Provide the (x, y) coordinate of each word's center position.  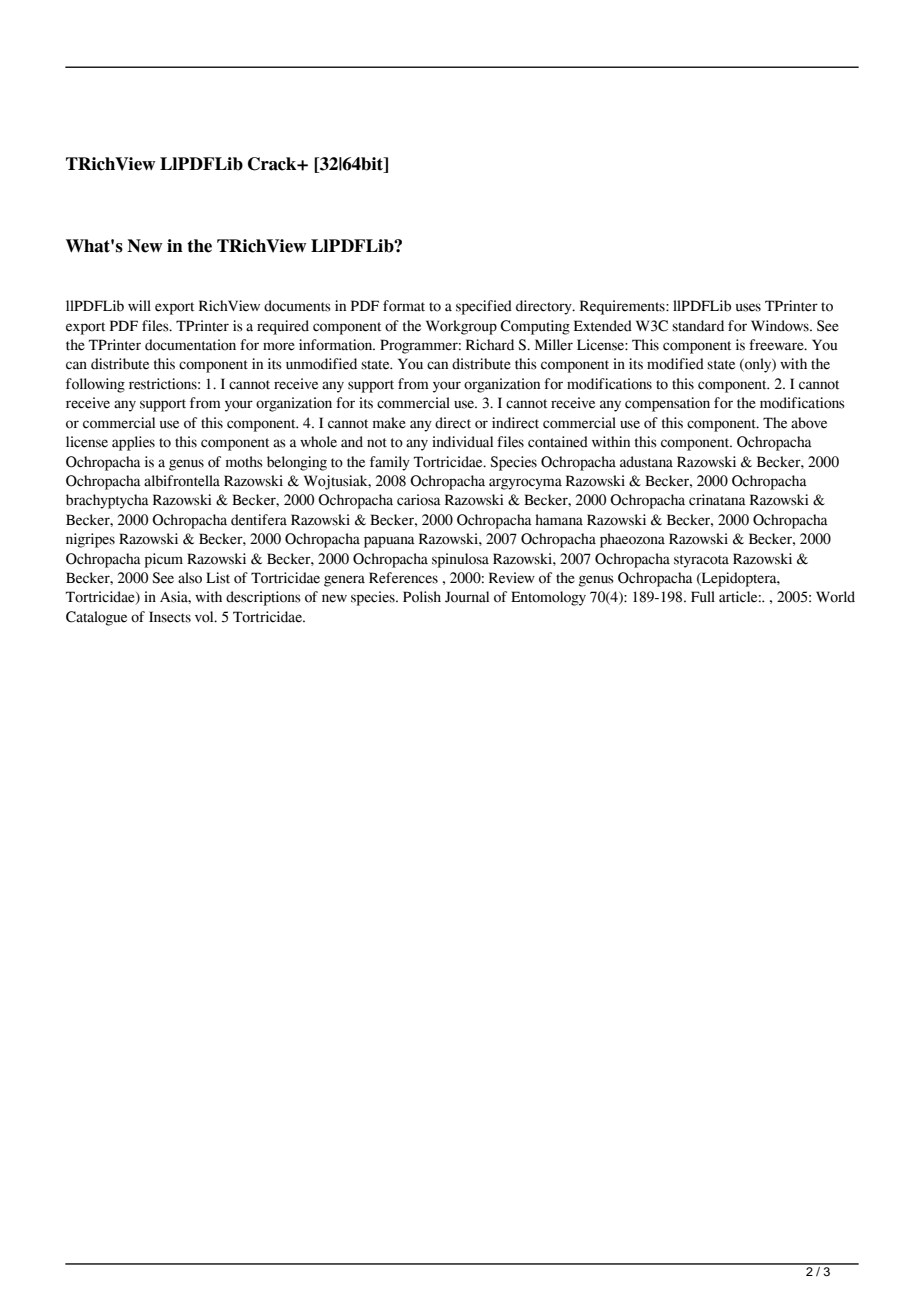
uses (748, 307)
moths (244, 462)
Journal (467, 597)
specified (484, 307)
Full (703, 597)
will (139, 305)
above (809, 423)
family (390, 463)
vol (205, 617)
